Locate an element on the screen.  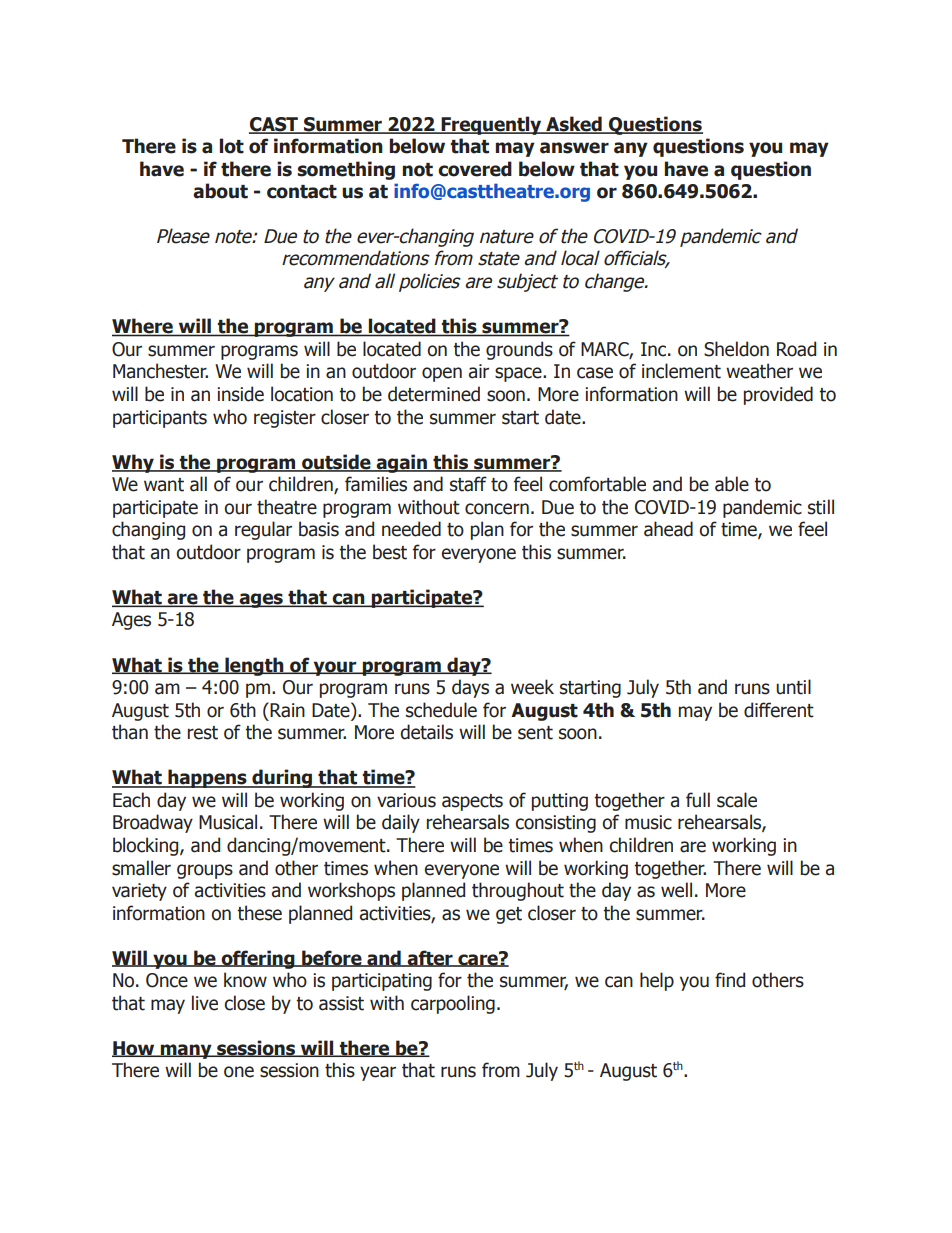
ahead is located at coordinates (668, 529).
